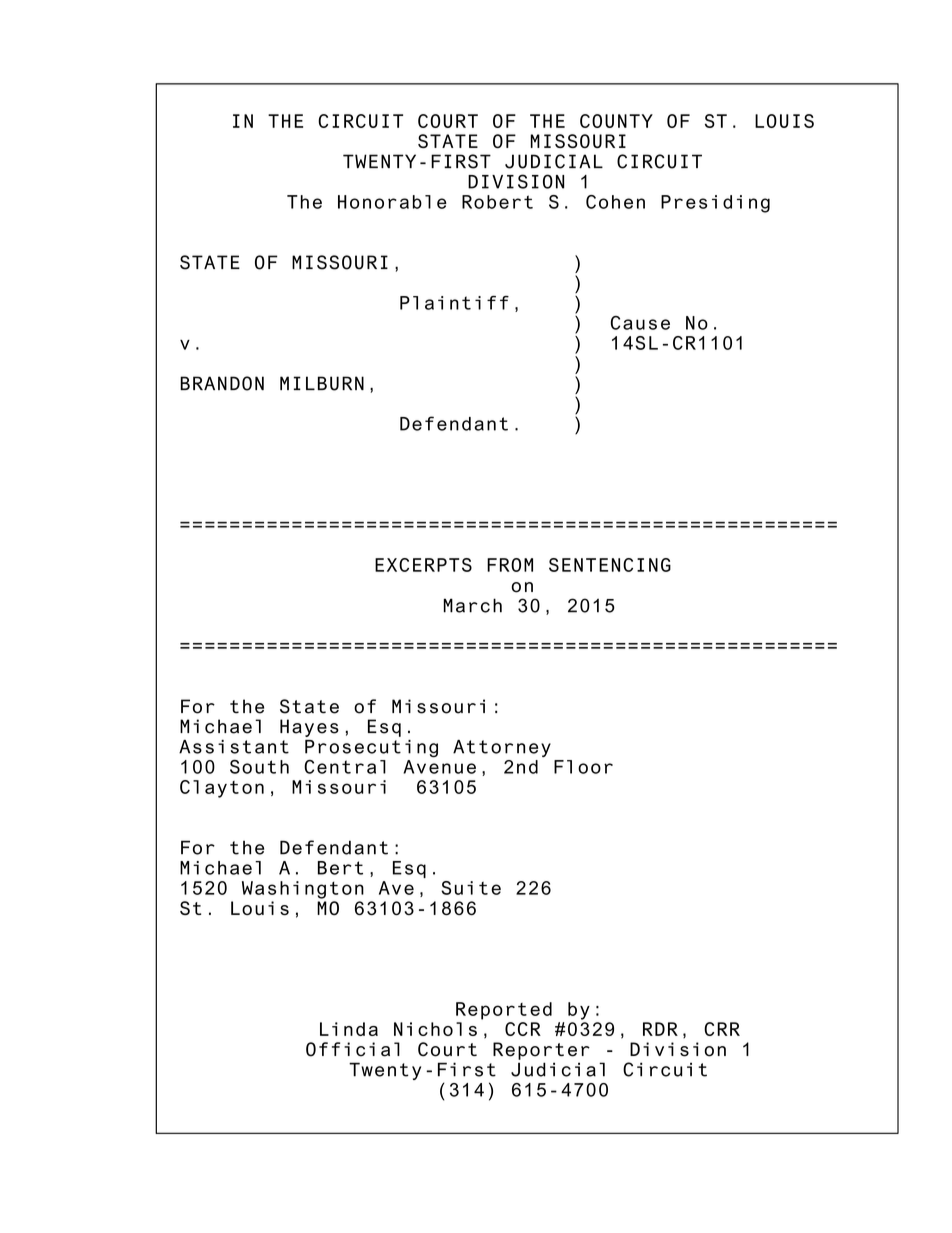 This screenshot has height=1233, width=952. Describe the element at coordinates (616, 121) in the screenshot. I see `COUNTY` at that location.
